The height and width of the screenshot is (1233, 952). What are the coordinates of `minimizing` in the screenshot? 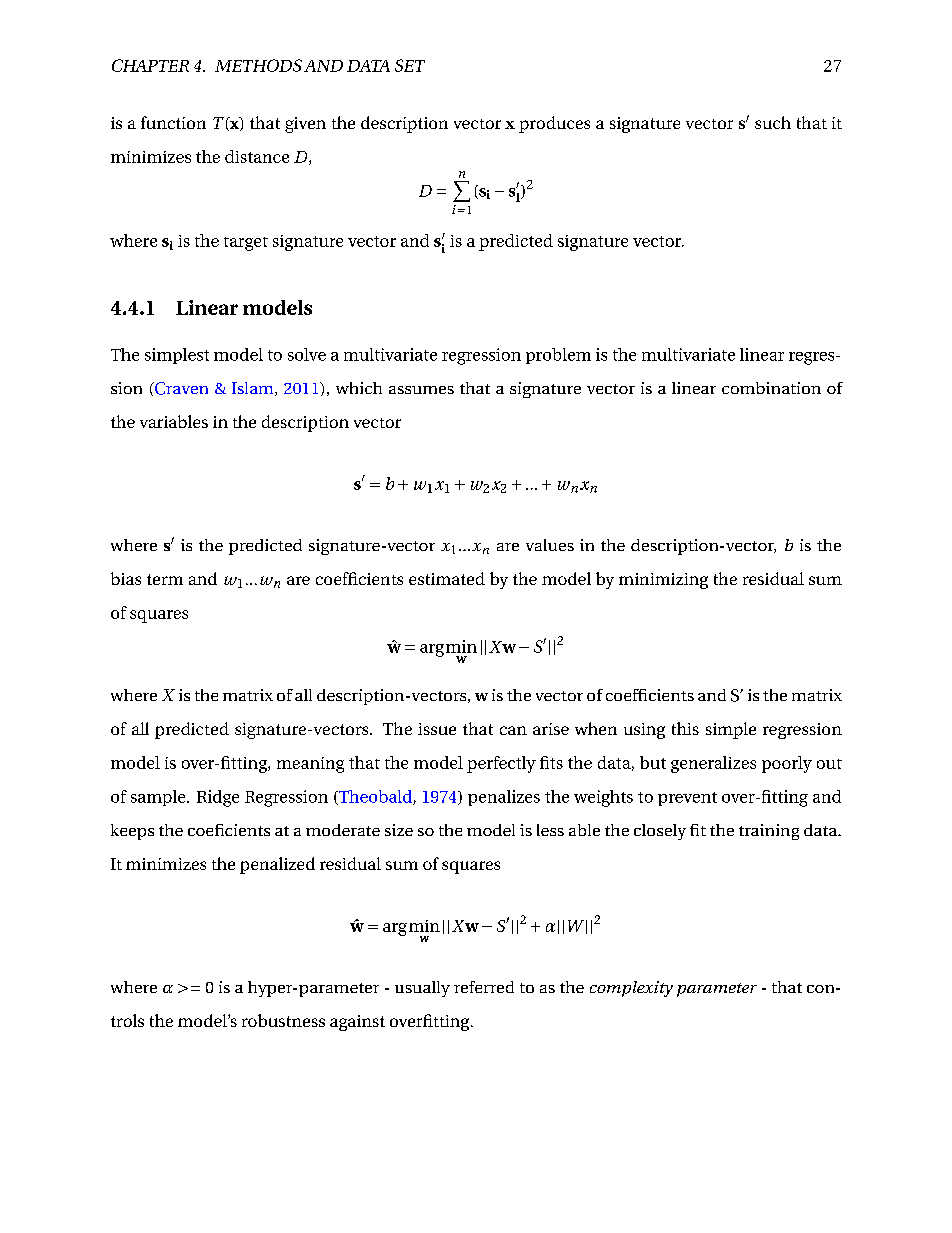 It's located at (663, 581).
